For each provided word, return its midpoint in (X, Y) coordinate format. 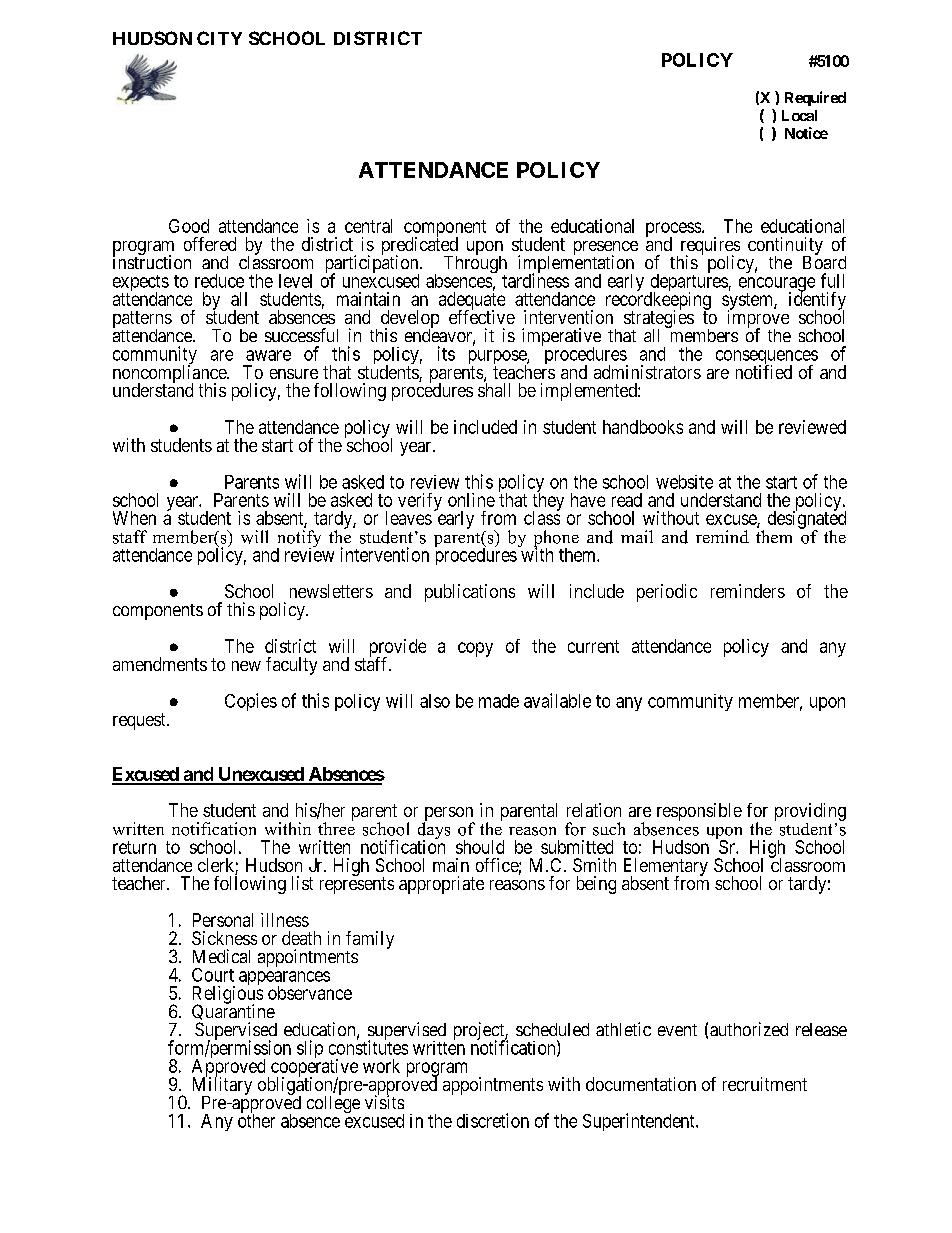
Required (815, 98)
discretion (493, 1120)
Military (222, 1087)
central (368, 226)
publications (470, 593)
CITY (219, 38)
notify (299, 540)
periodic (667, 593)
